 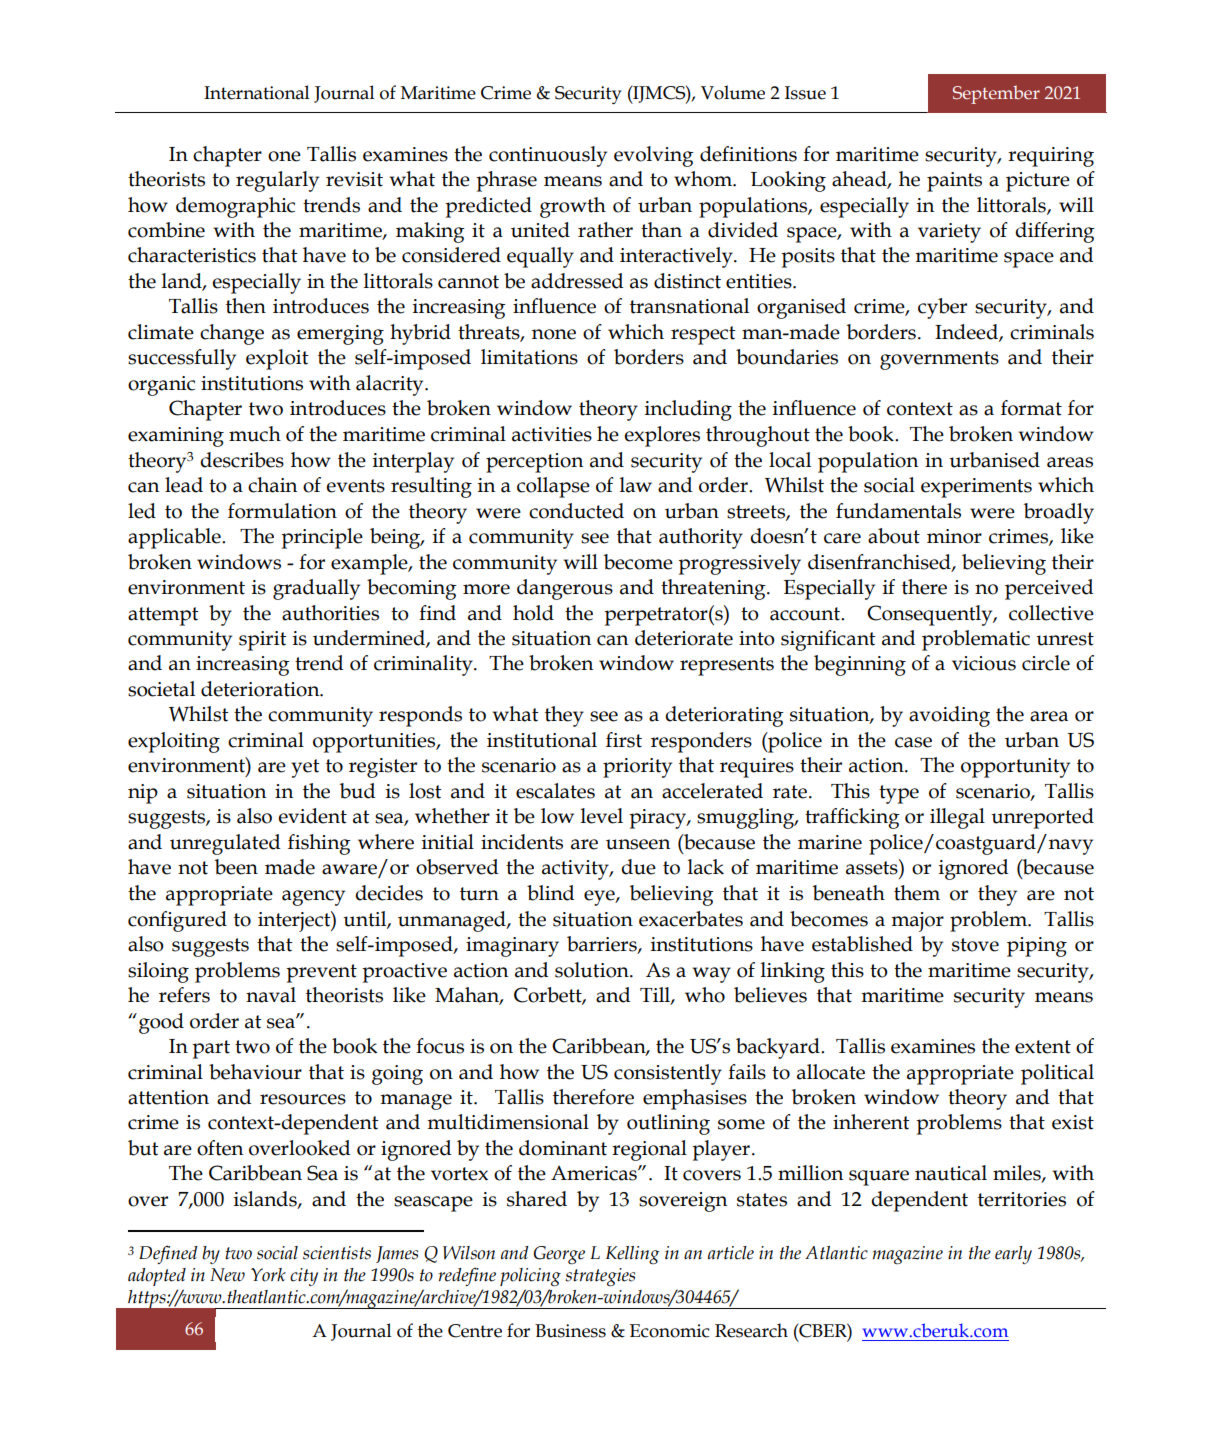 I want to click on evolving, so click(x=654, y=156).
